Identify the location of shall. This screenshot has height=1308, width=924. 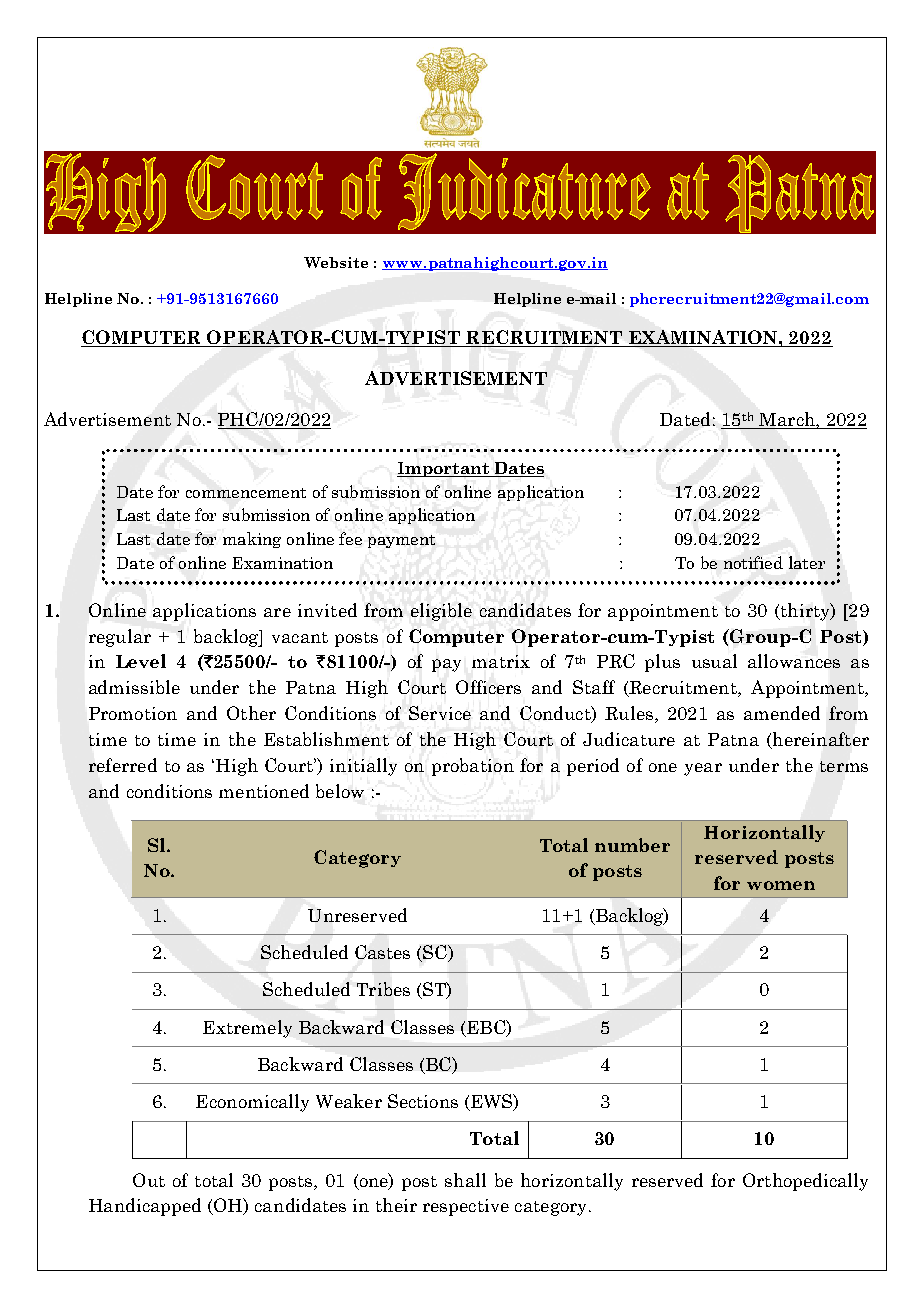
(465, 1180).
